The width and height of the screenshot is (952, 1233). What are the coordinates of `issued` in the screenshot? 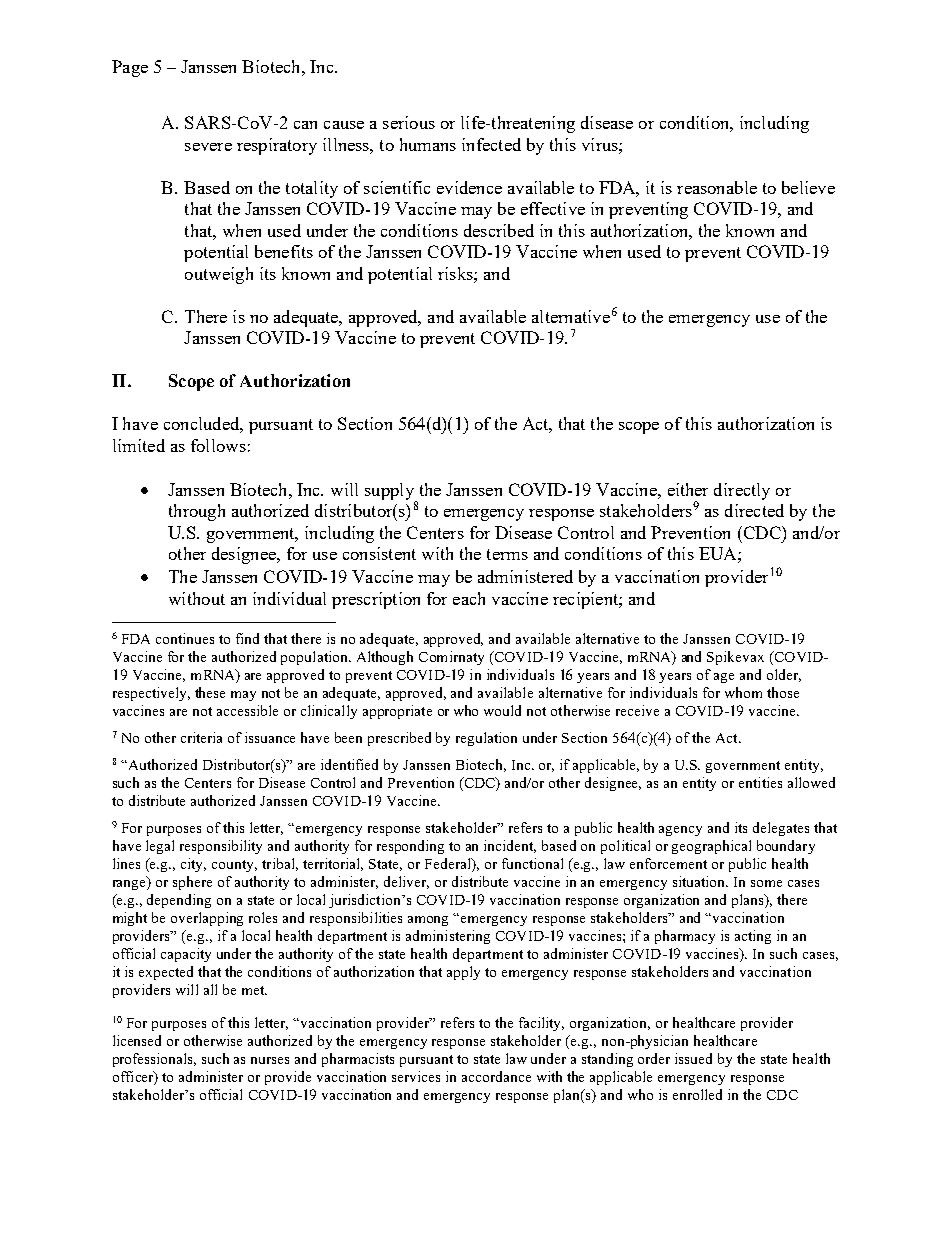 It's located at (693, 1058).
